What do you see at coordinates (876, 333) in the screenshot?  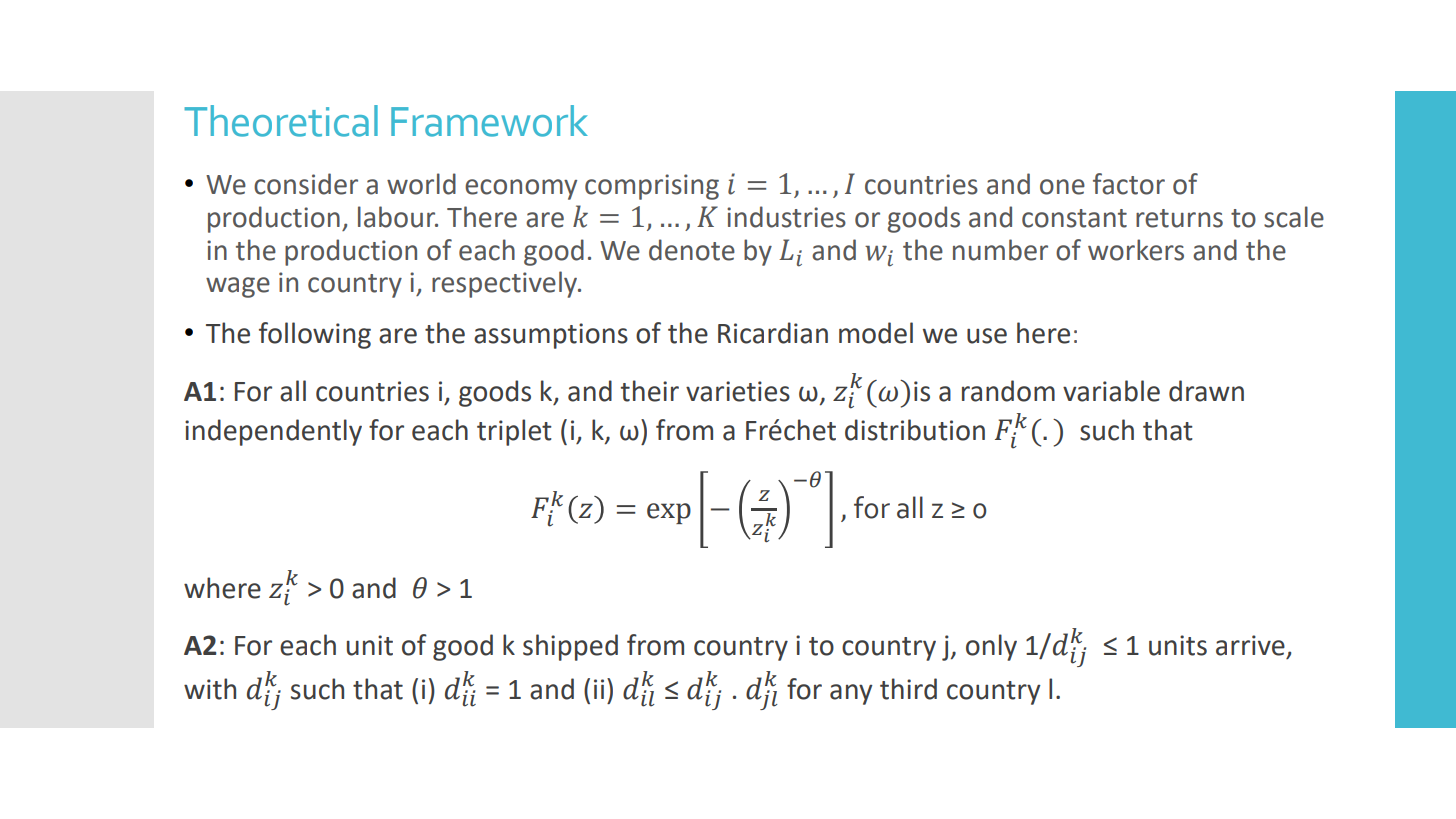 I see `model` at bounding box center [876, 333].
